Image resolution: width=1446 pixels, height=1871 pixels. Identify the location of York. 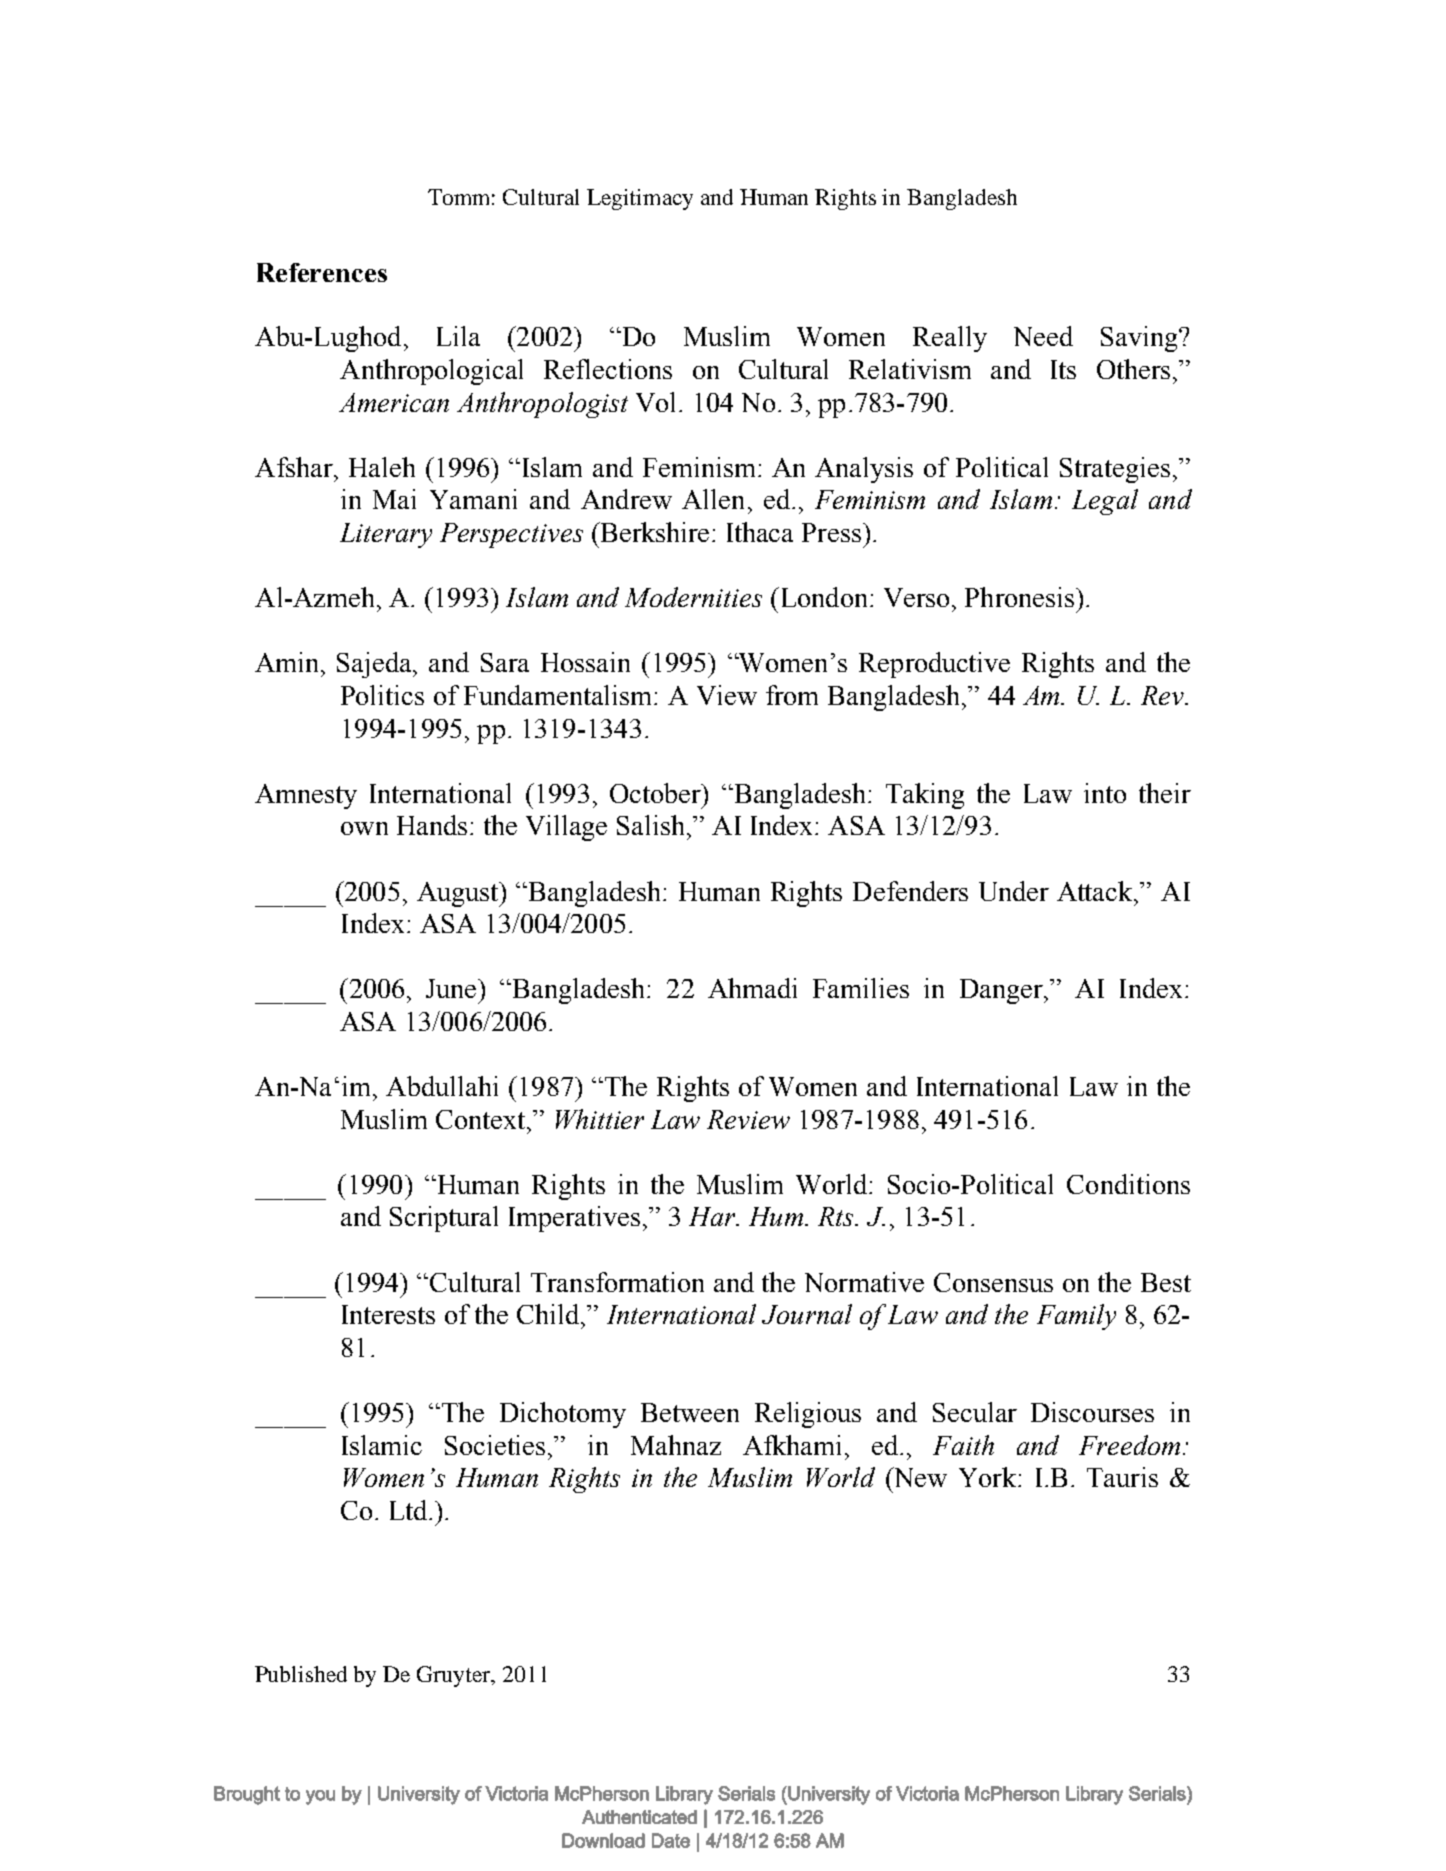
(989, 1477).
